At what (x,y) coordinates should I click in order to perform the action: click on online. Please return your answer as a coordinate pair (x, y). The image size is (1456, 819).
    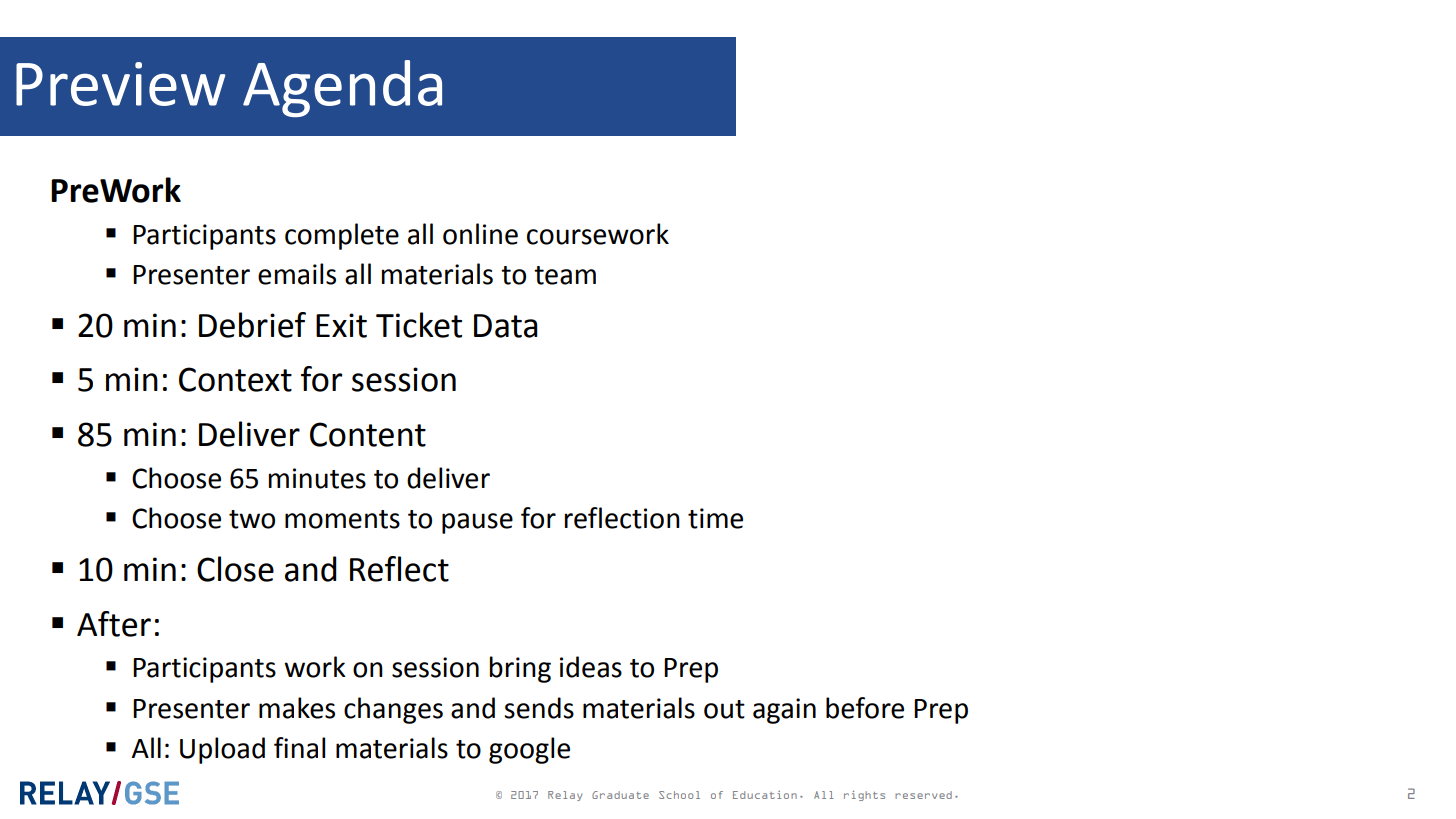
    Looking at the image, I should click on (480, 234).
